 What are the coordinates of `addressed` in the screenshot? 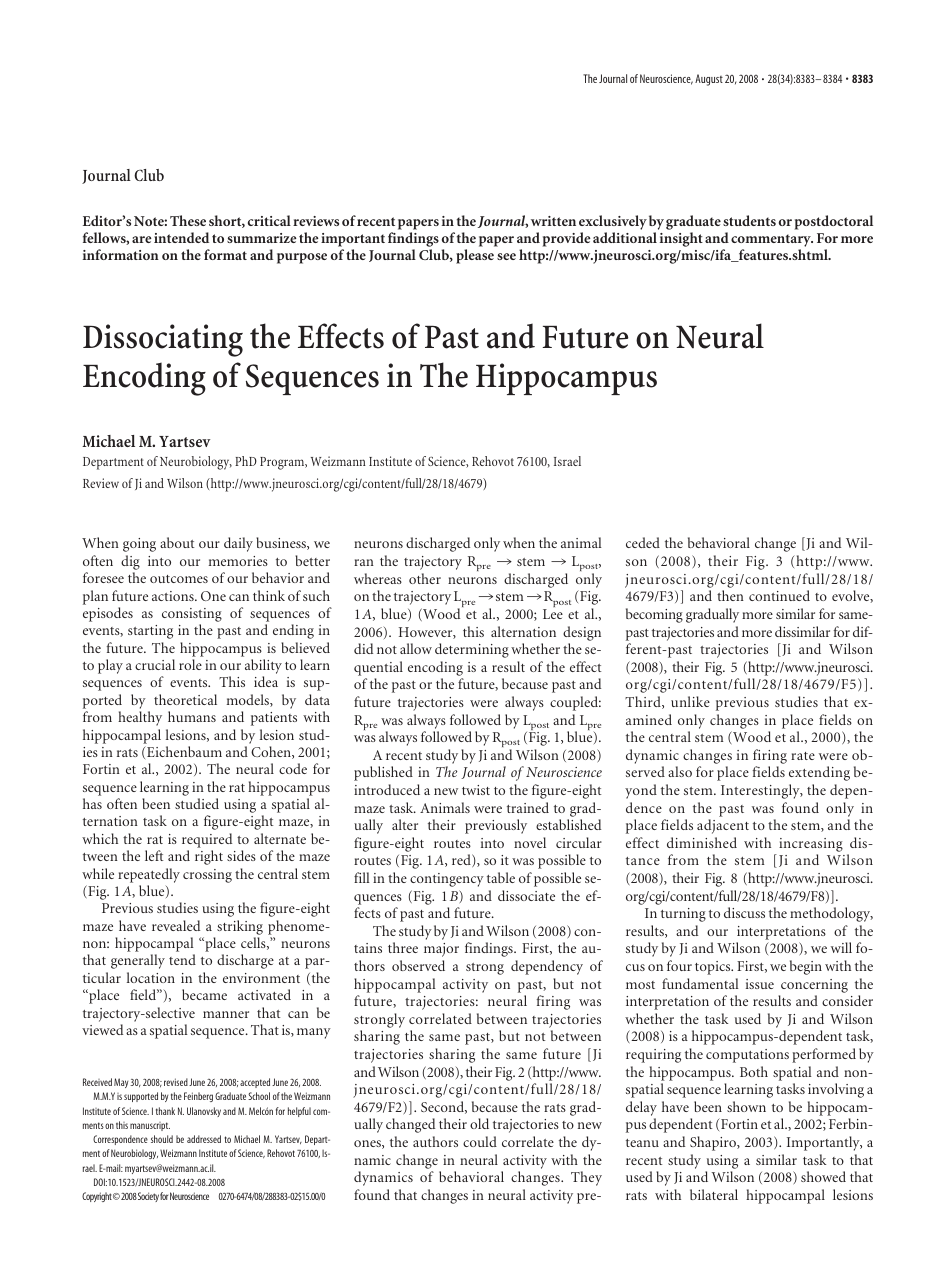 It's located at (204, 1139).
